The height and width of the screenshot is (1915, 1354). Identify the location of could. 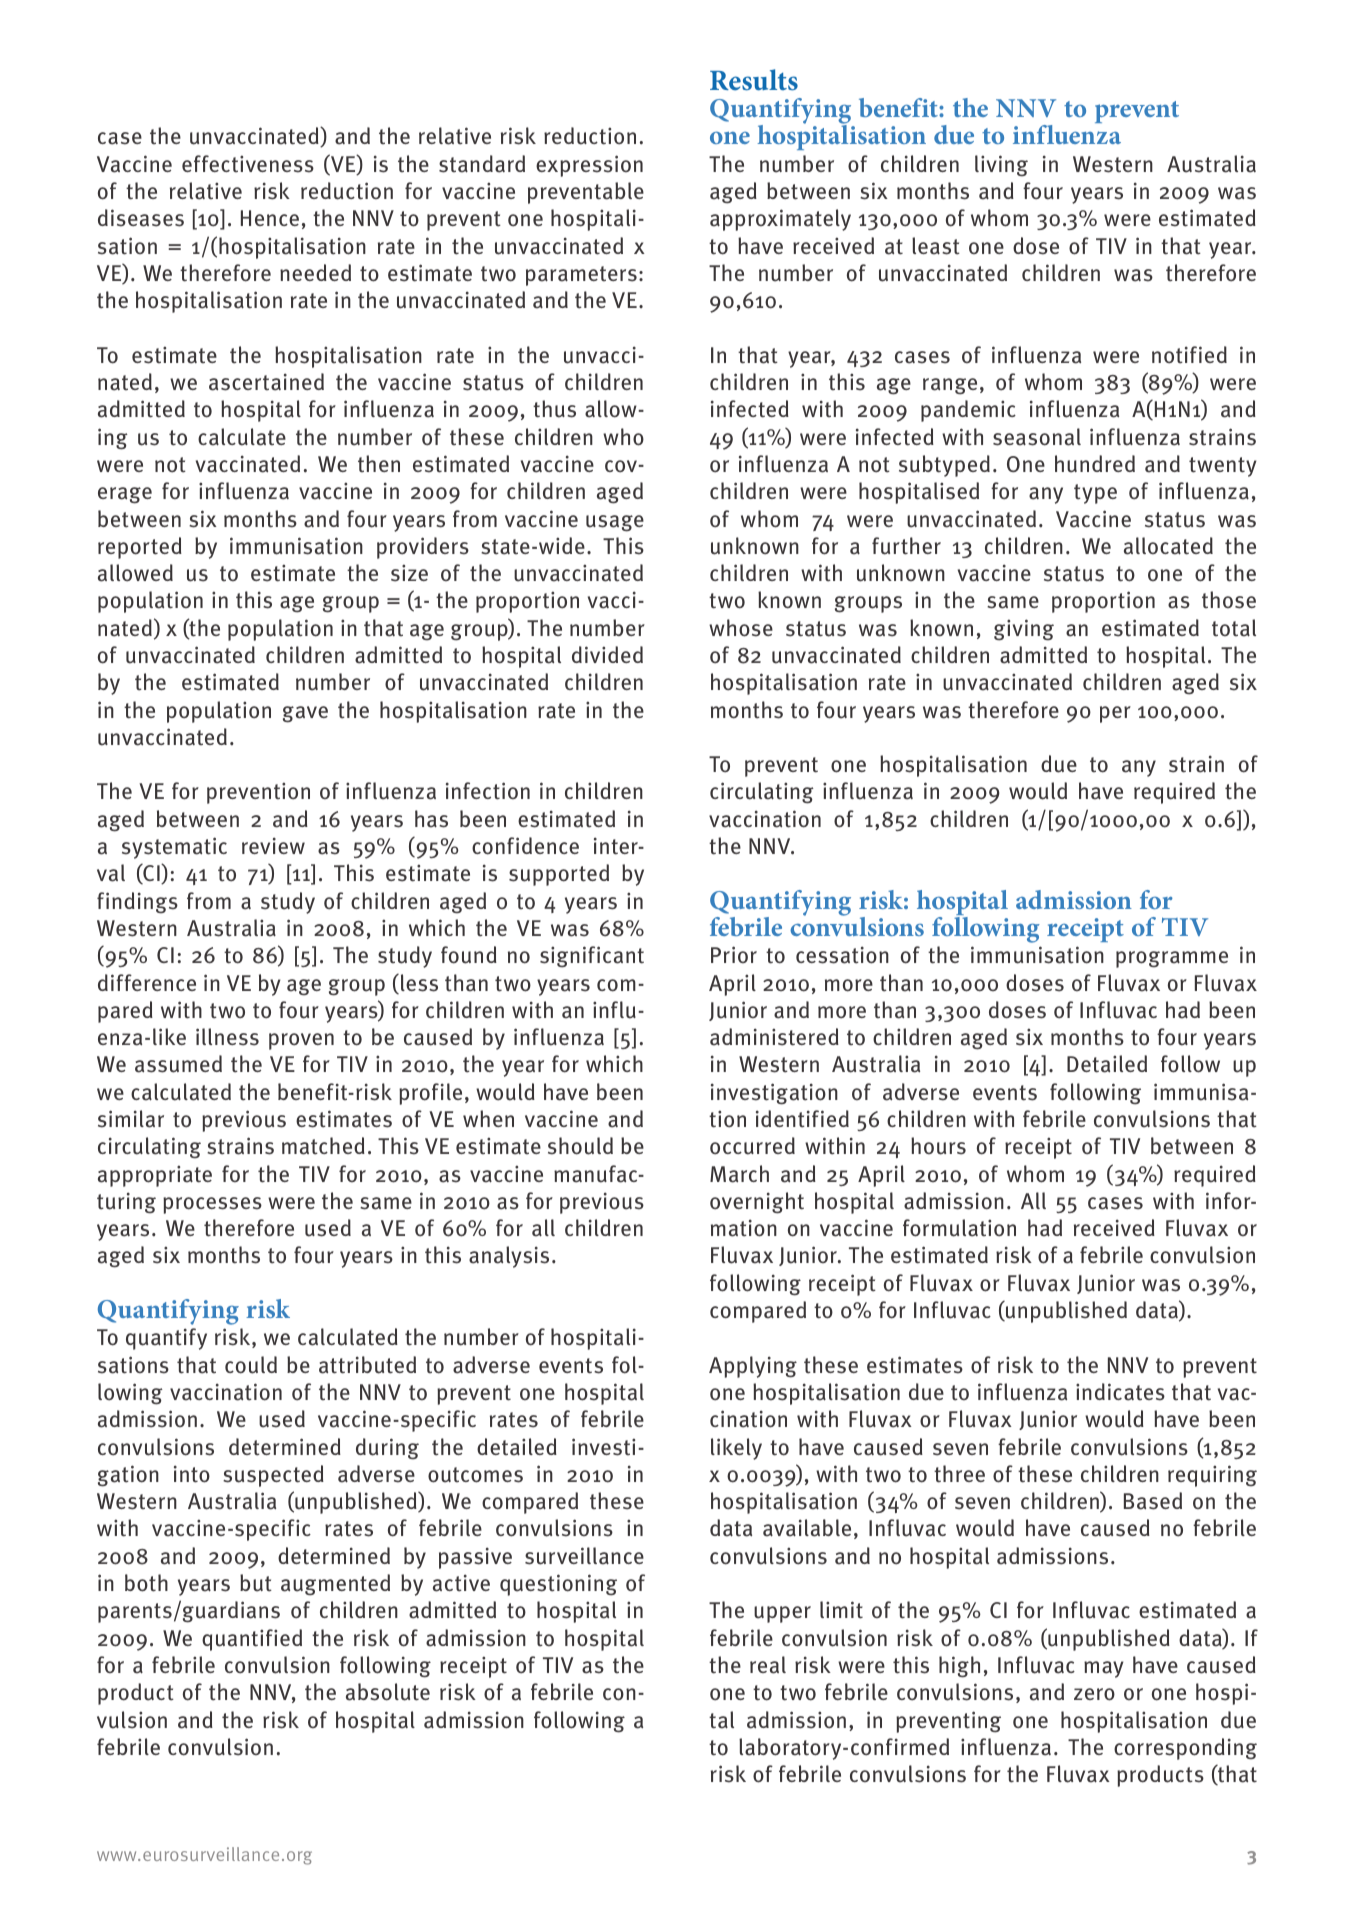
(251, 1365).
